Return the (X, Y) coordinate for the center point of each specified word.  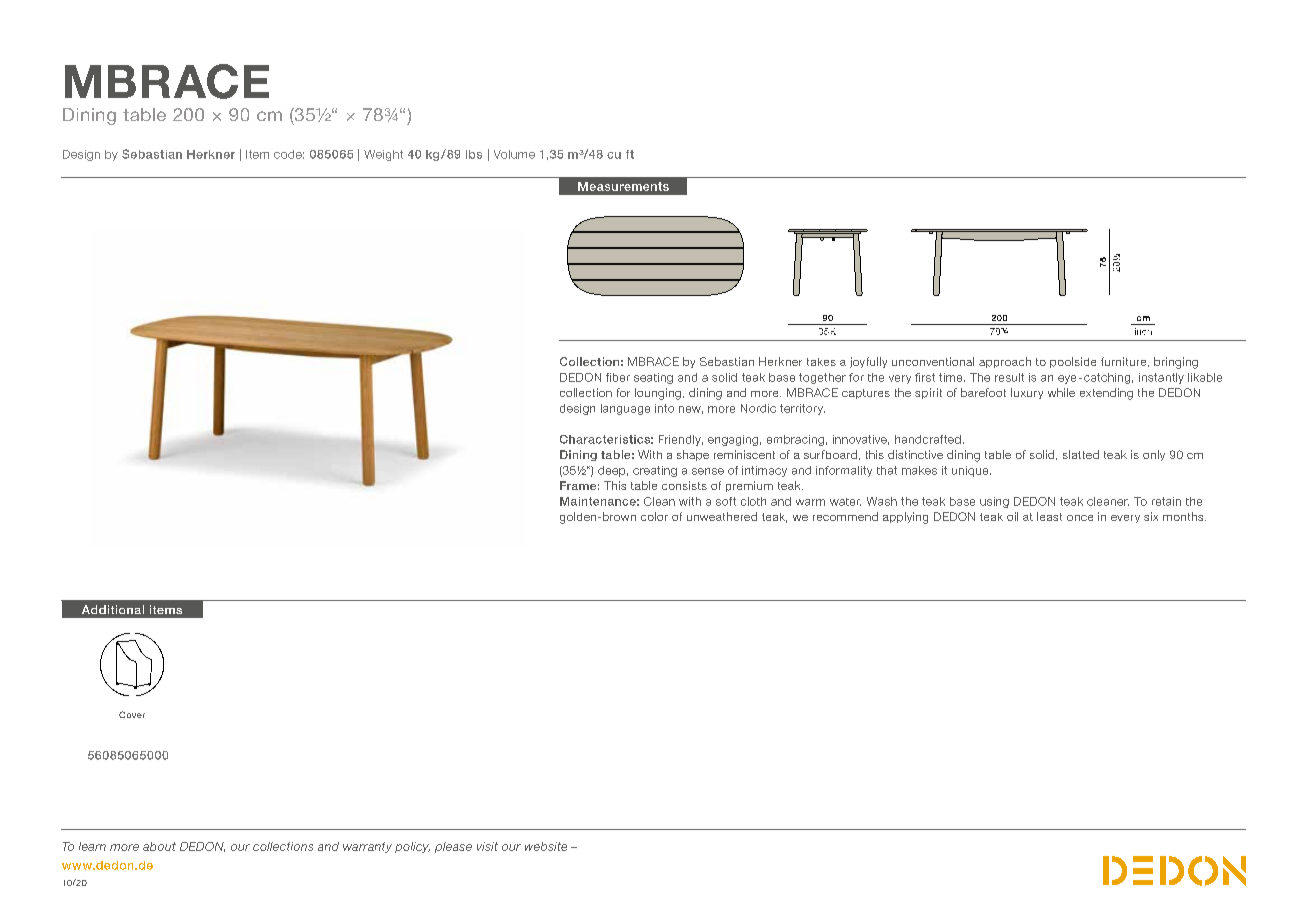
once (1080, 518)
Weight (383, 155)
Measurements (623, 186)
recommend (845, 516)
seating (653, 378)
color (654, 516)
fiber (618, 377)
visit (487, 846)
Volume (514, 154)
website (546, 846)
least (1049, 516)
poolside (1073, 362)
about (159, 846)
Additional (113, 609)
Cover (132, 714)
